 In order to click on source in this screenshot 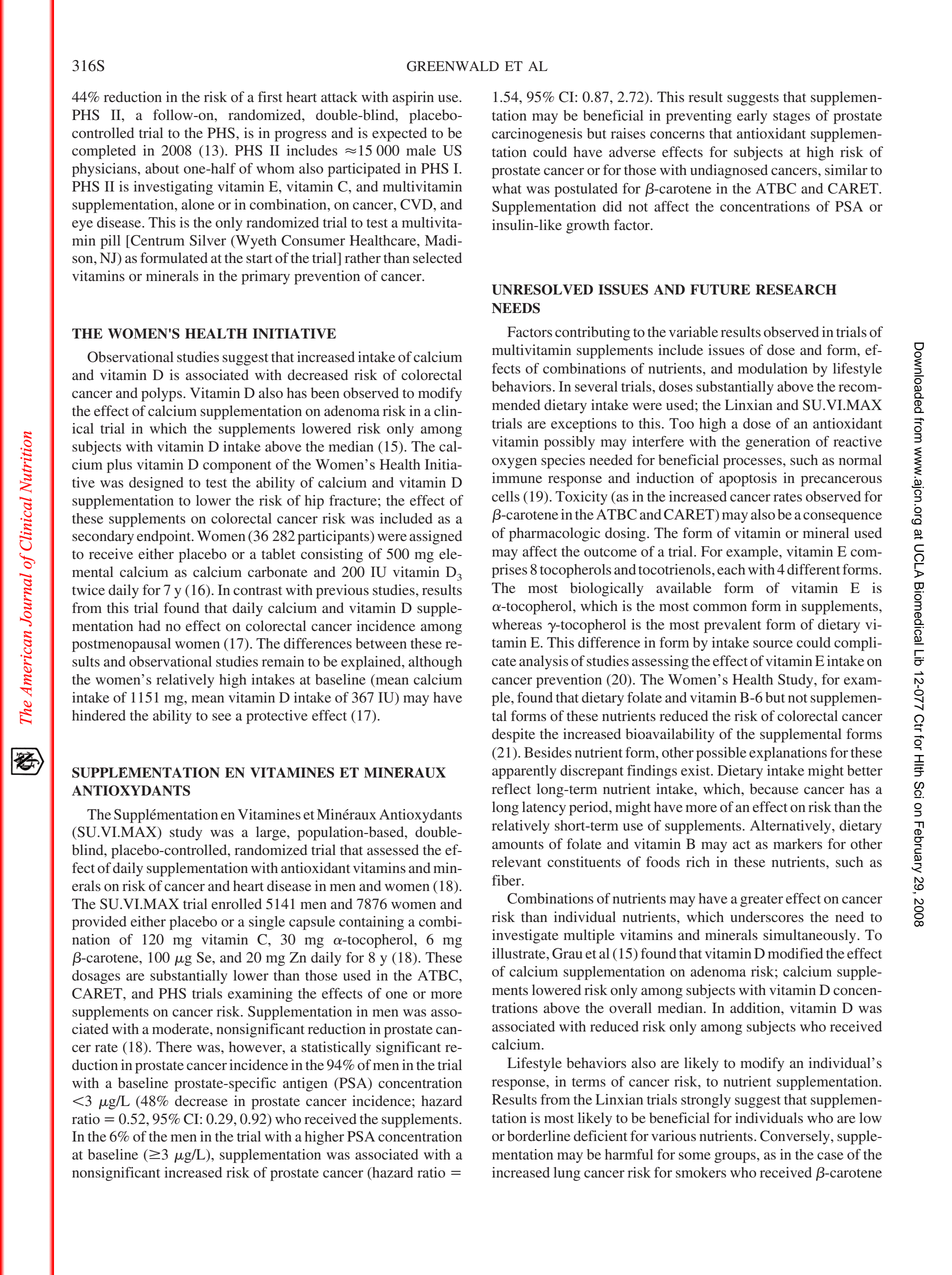, I will do `click(773, 644)`.
